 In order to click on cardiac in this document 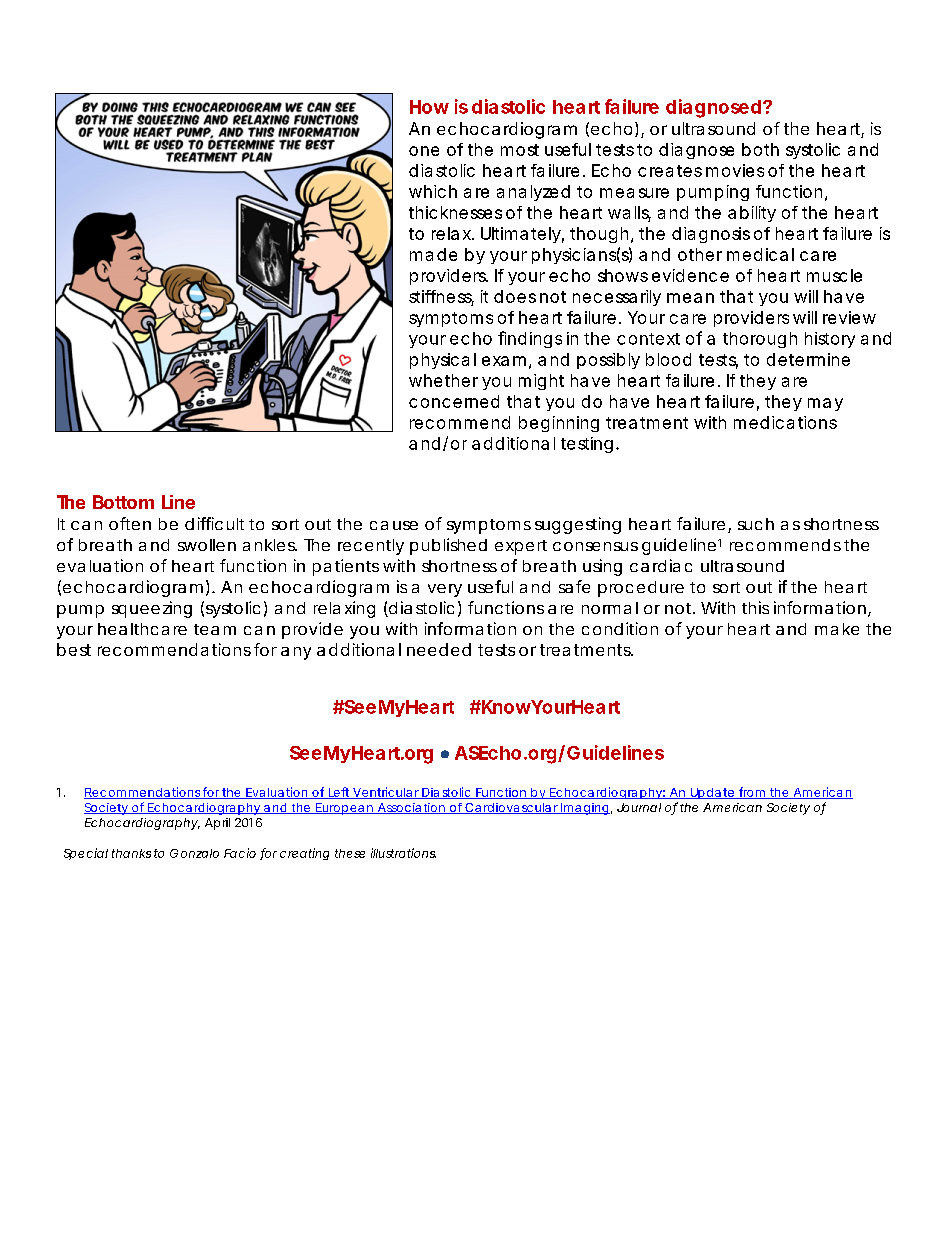, I will do `click(661, 565)`.
